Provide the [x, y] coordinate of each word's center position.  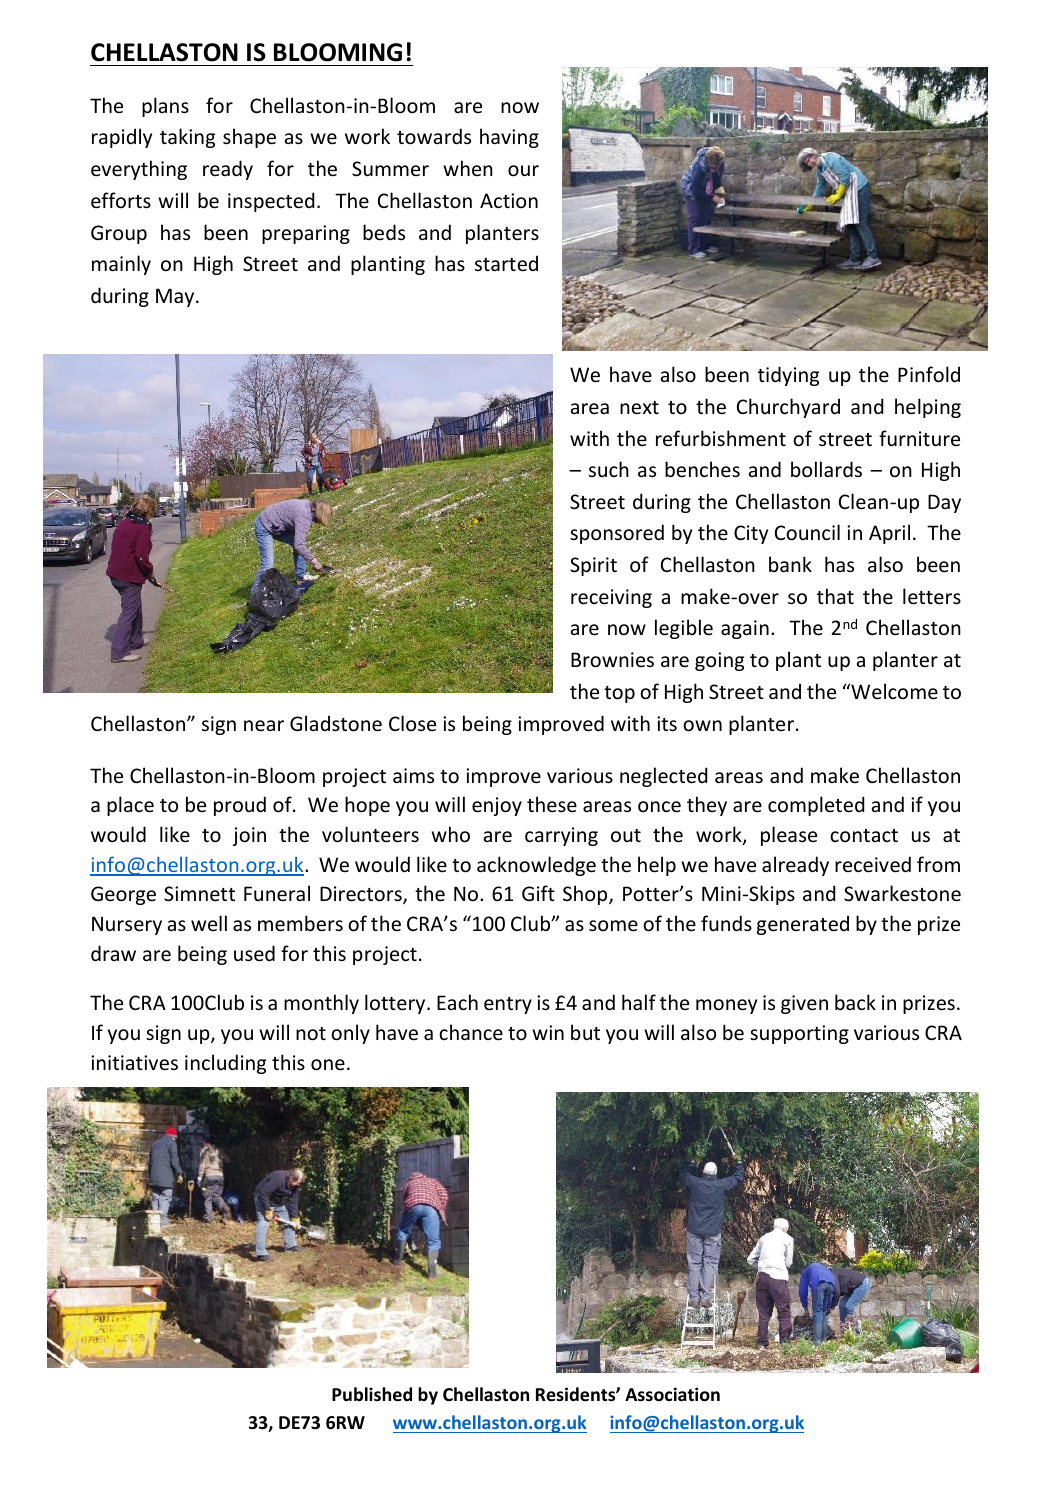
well [209, 923]
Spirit [593, 566]
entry [508, 1005]
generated [803, 925]
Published [372, 1394]
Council [807, 532]
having [509, 138]
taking [187, 138]
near [264, 726]
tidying [788, 376]
